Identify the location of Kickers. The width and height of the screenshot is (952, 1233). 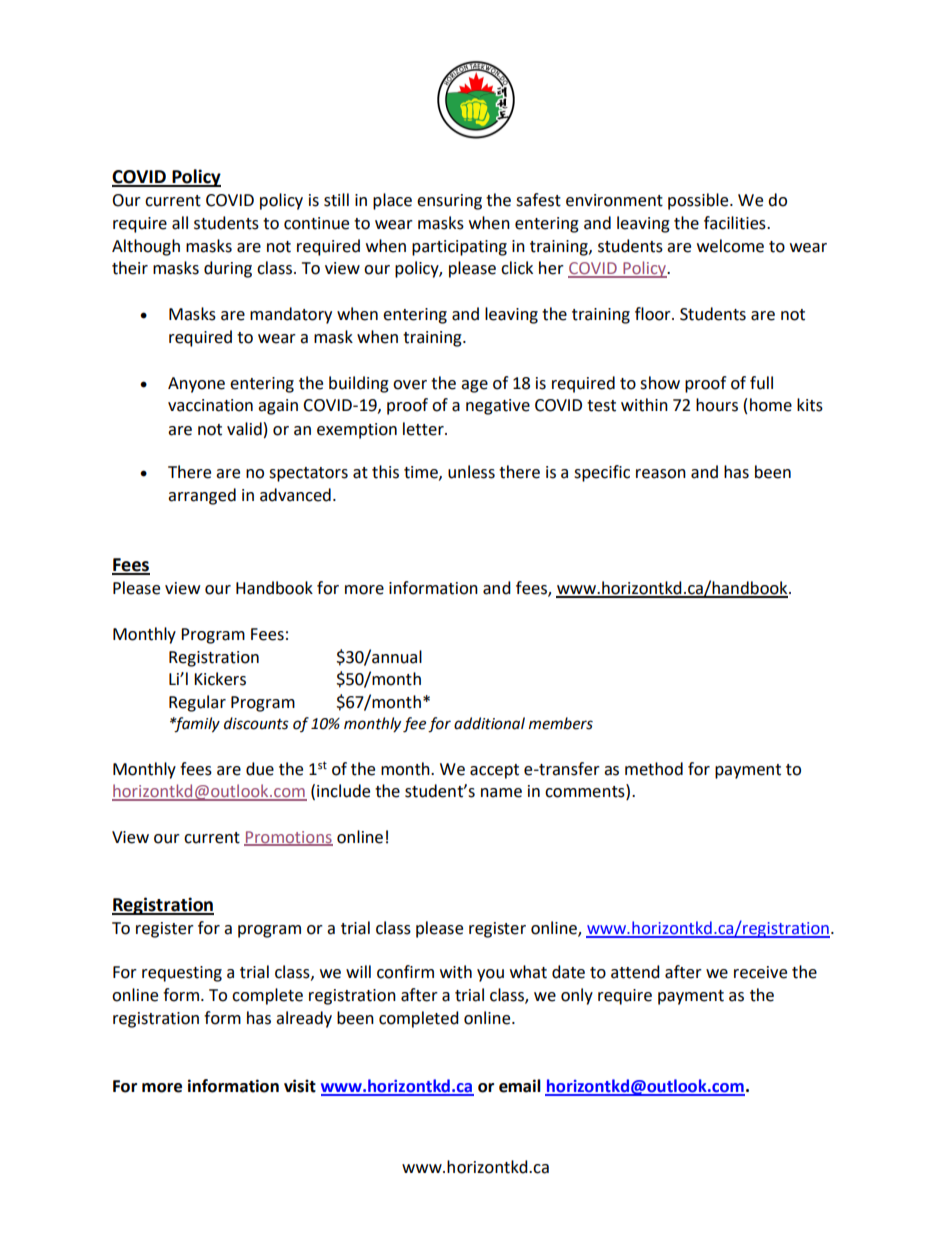
(220, 679).
